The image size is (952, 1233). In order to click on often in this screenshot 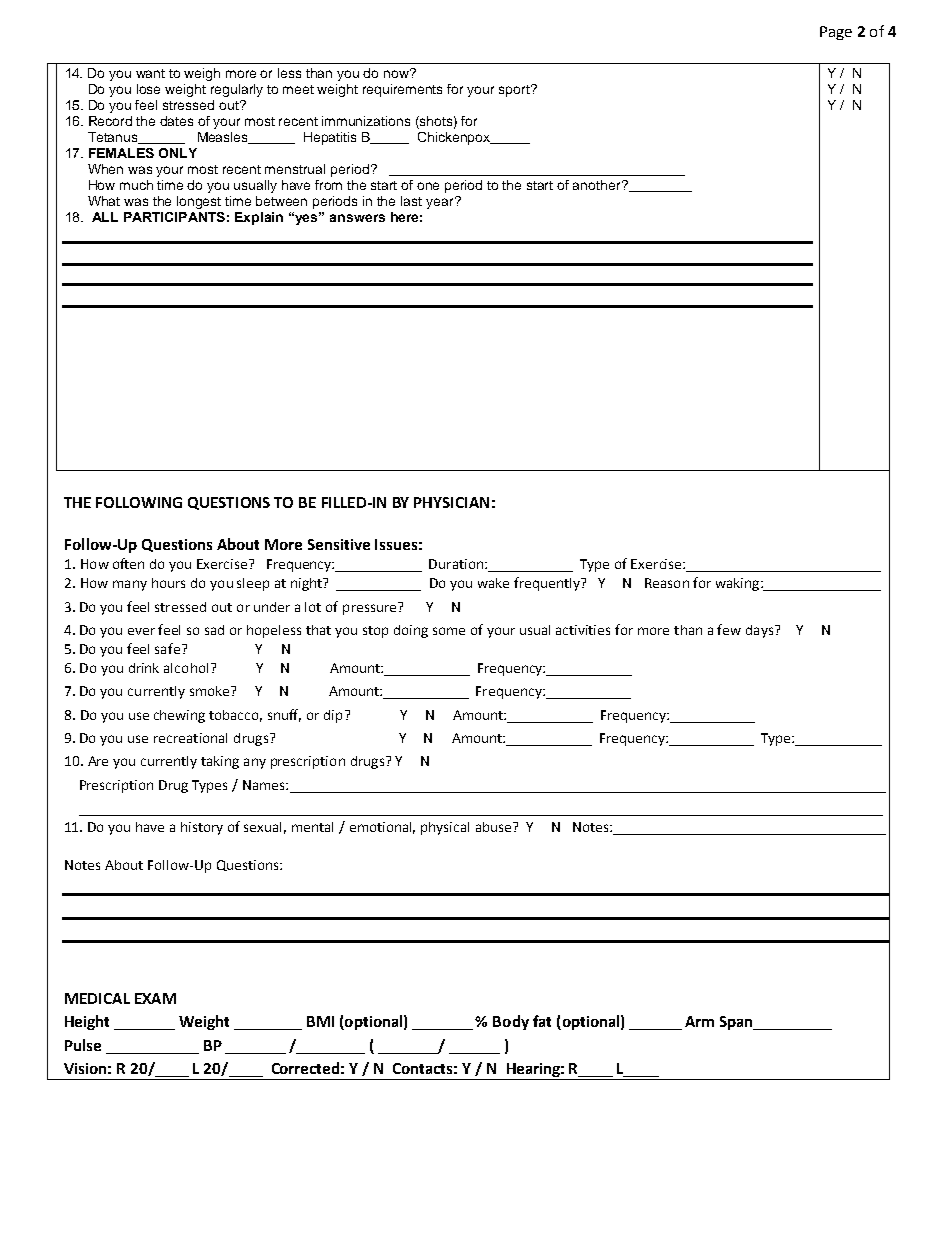, I will do `click(128, 563)`.
